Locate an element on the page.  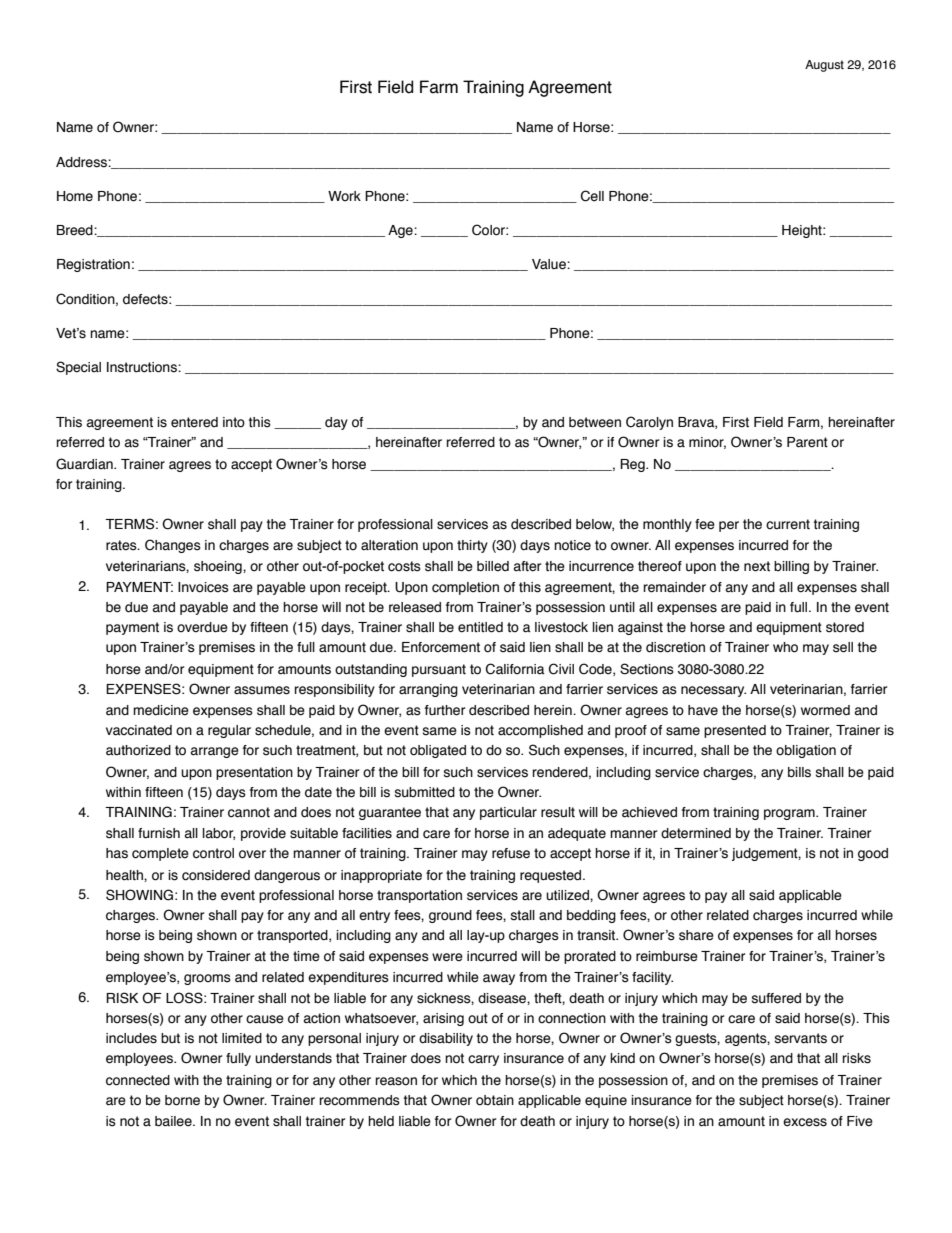
Home is located at coordinates (75, 196).
